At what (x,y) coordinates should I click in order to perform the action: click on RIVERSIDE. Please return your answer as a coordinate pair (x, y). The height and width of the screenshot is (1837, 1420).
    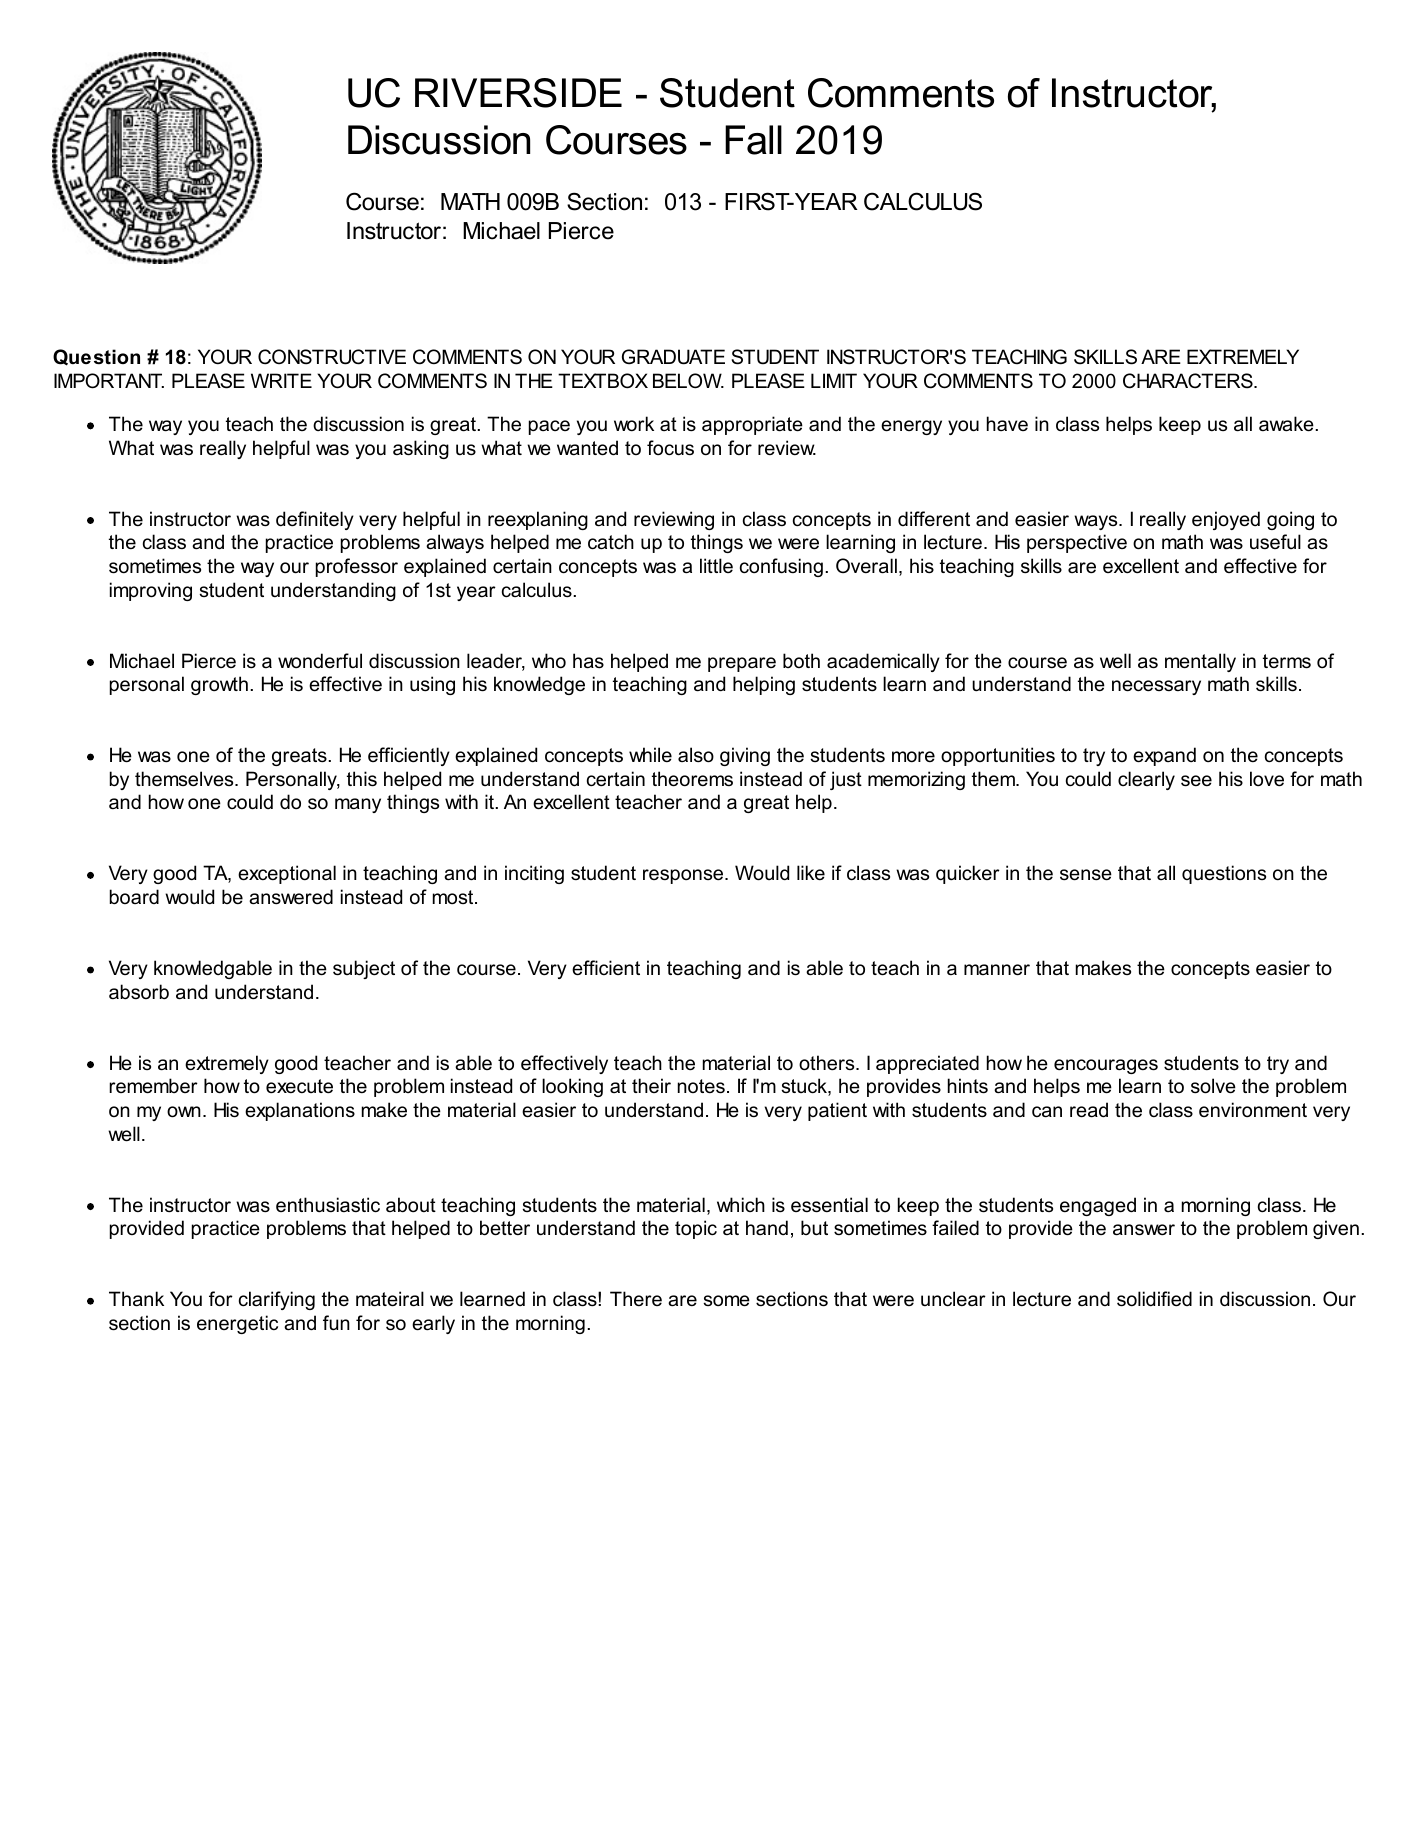
    Looking at the image, I should click on (518, 93).
